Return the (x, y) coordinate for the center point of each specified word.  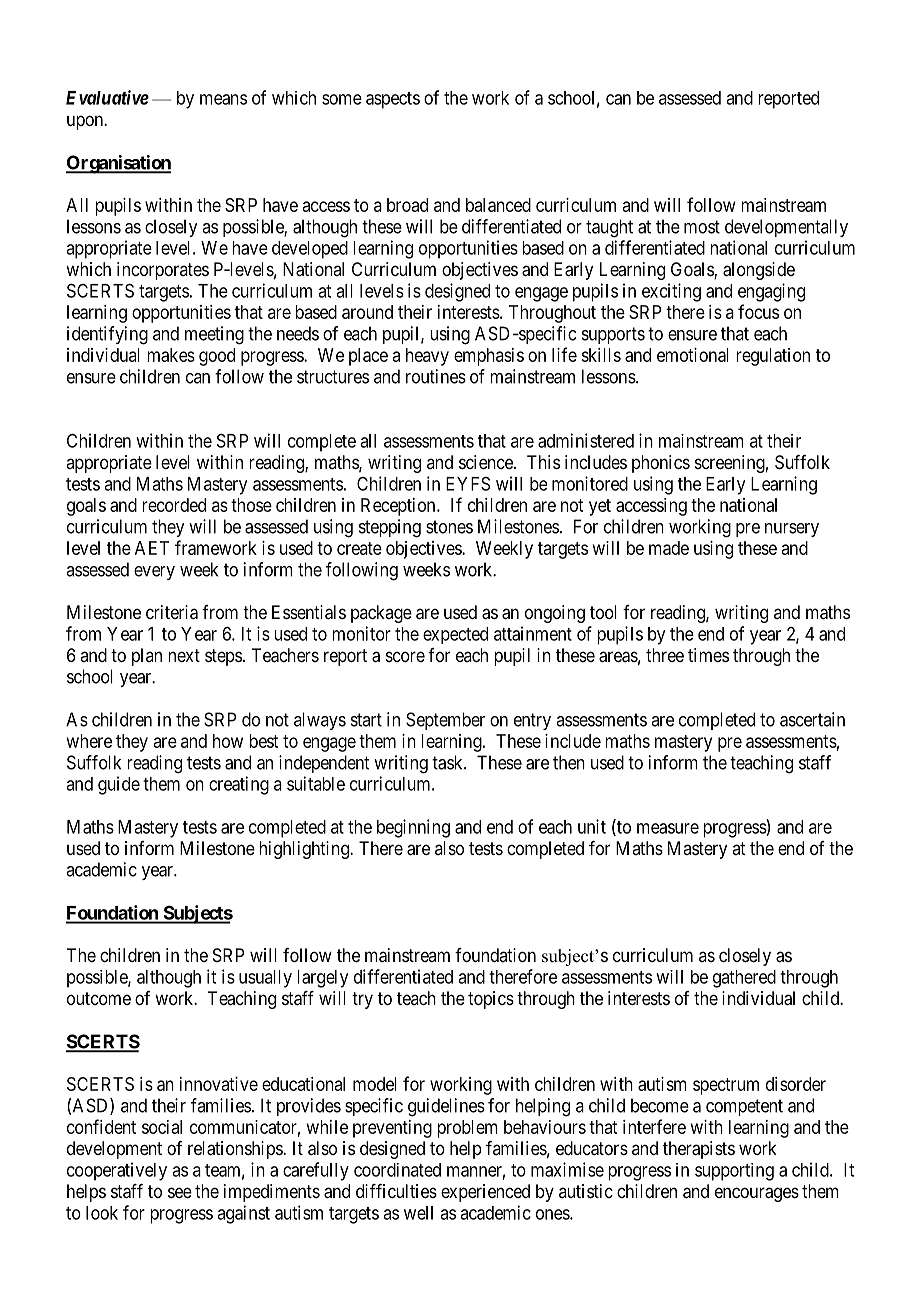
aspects (393, 100)
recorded (174, 505)
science (487, 462)
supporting (734, 1172)
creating (239, 785)
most (702, 227)
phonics (661, 464)
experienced (485, 1193)
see (180, 1192)
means (223, 99)
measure (668, 828)
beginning (413, 828)
